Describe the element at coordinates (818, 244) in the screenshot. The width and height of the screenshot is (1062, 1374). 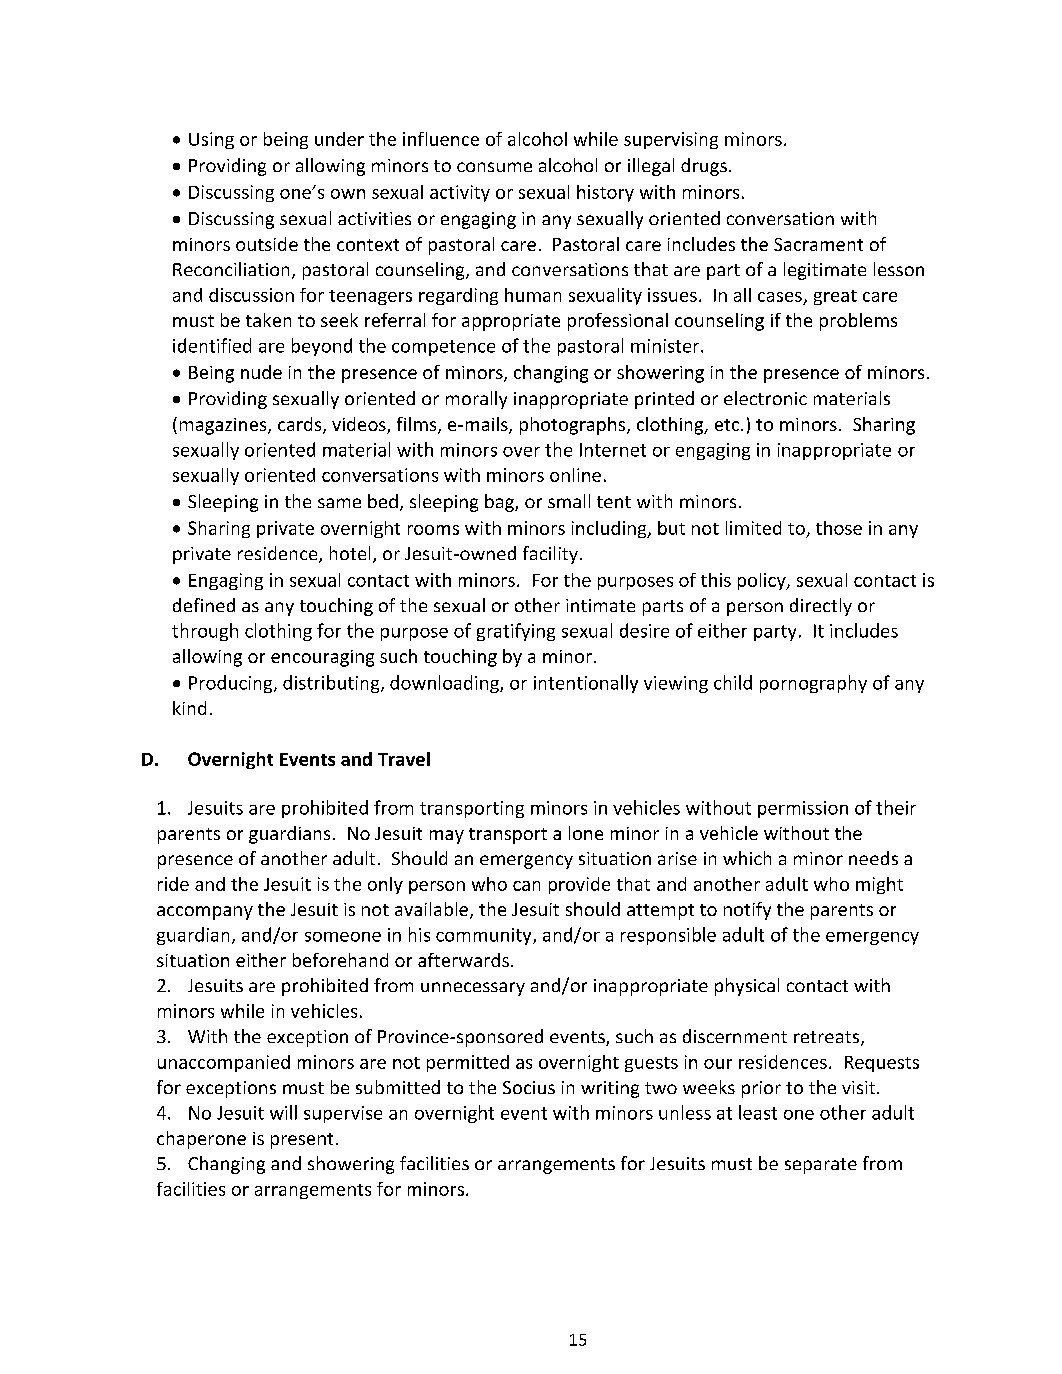
I see `Sacrament` at that location.
